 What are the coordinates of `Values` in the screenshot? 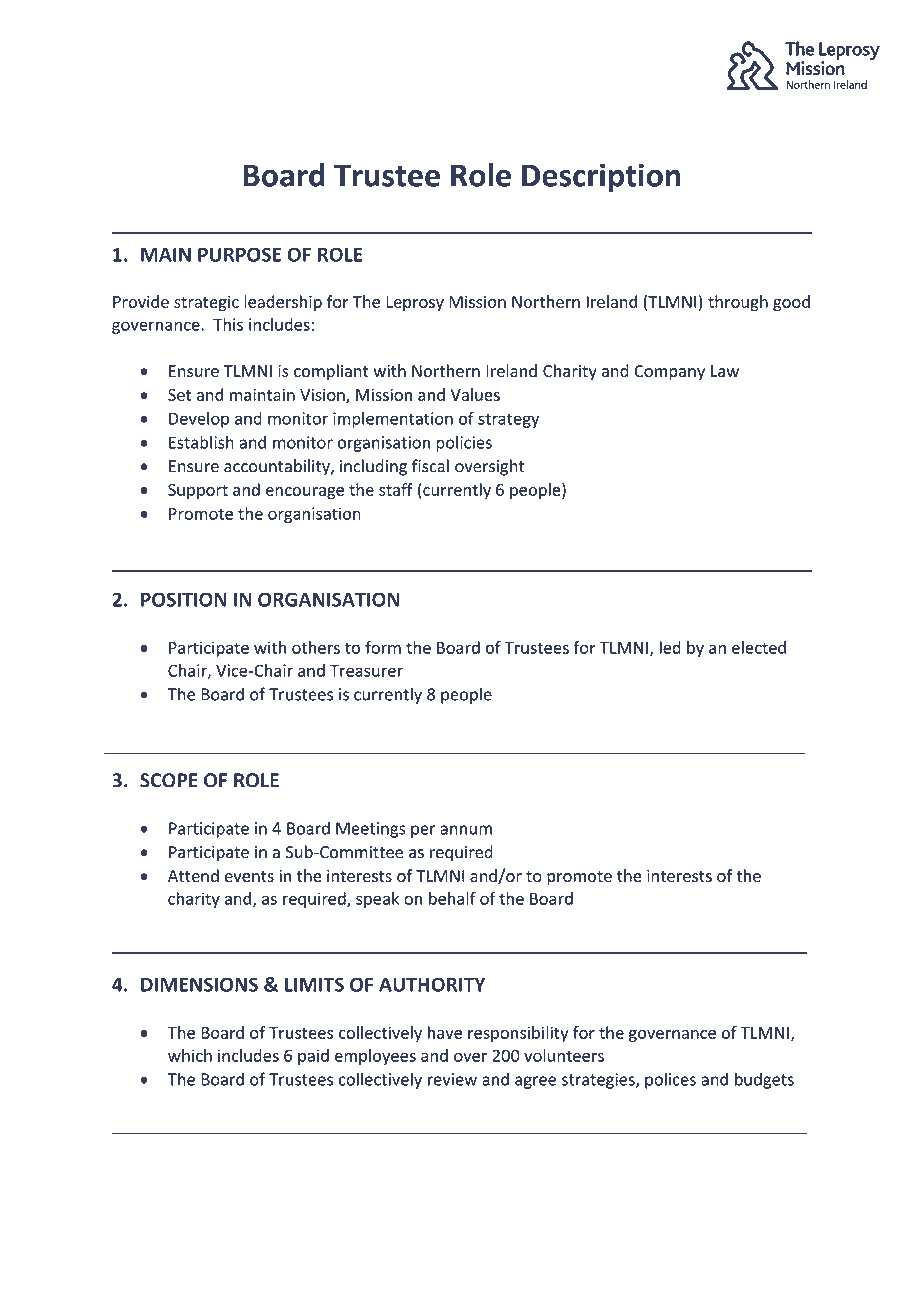 It's located at (475, 394).
